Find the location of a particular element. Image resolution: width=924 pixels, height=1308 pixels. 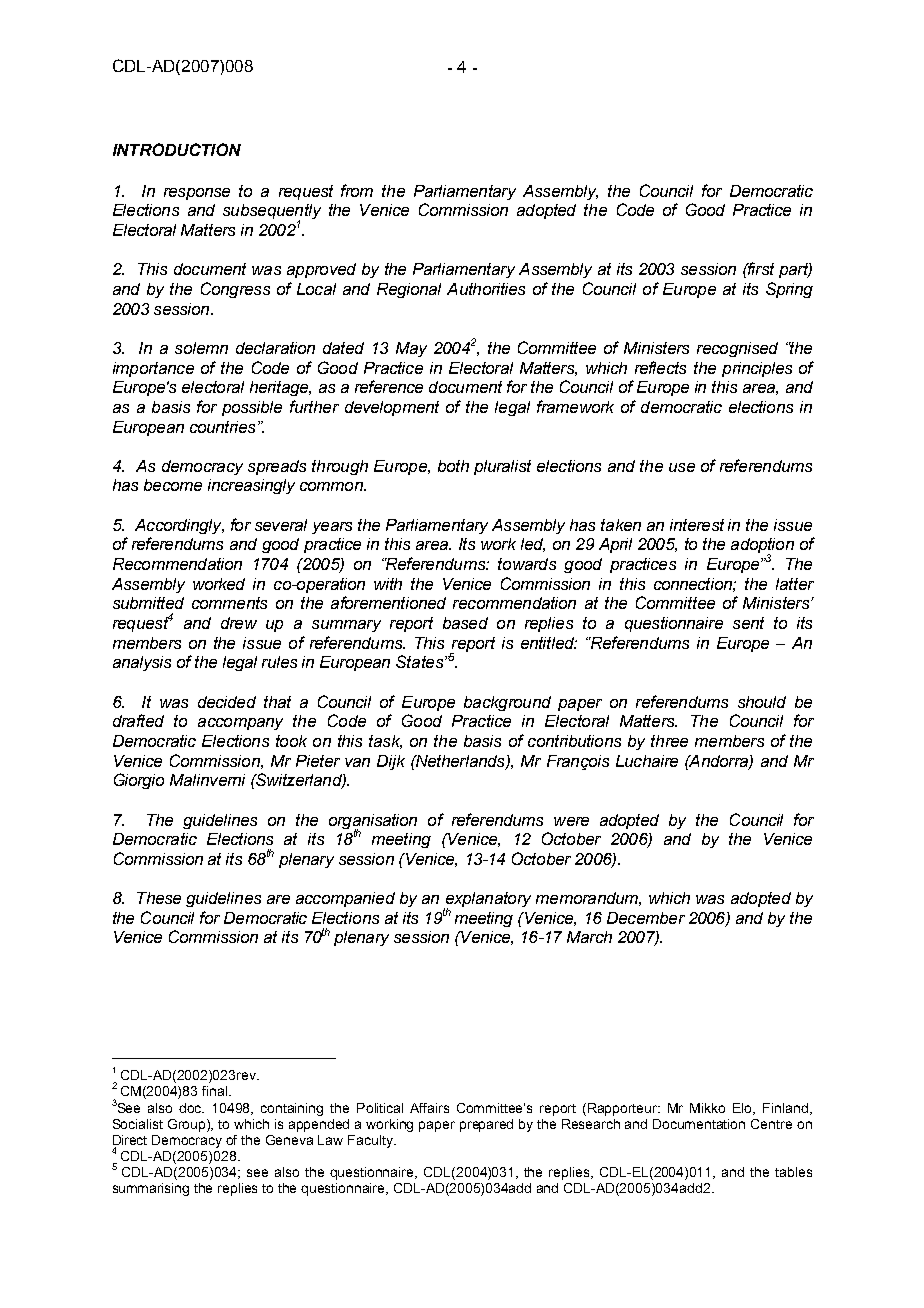

countries is located at coordinates (222, 427).
